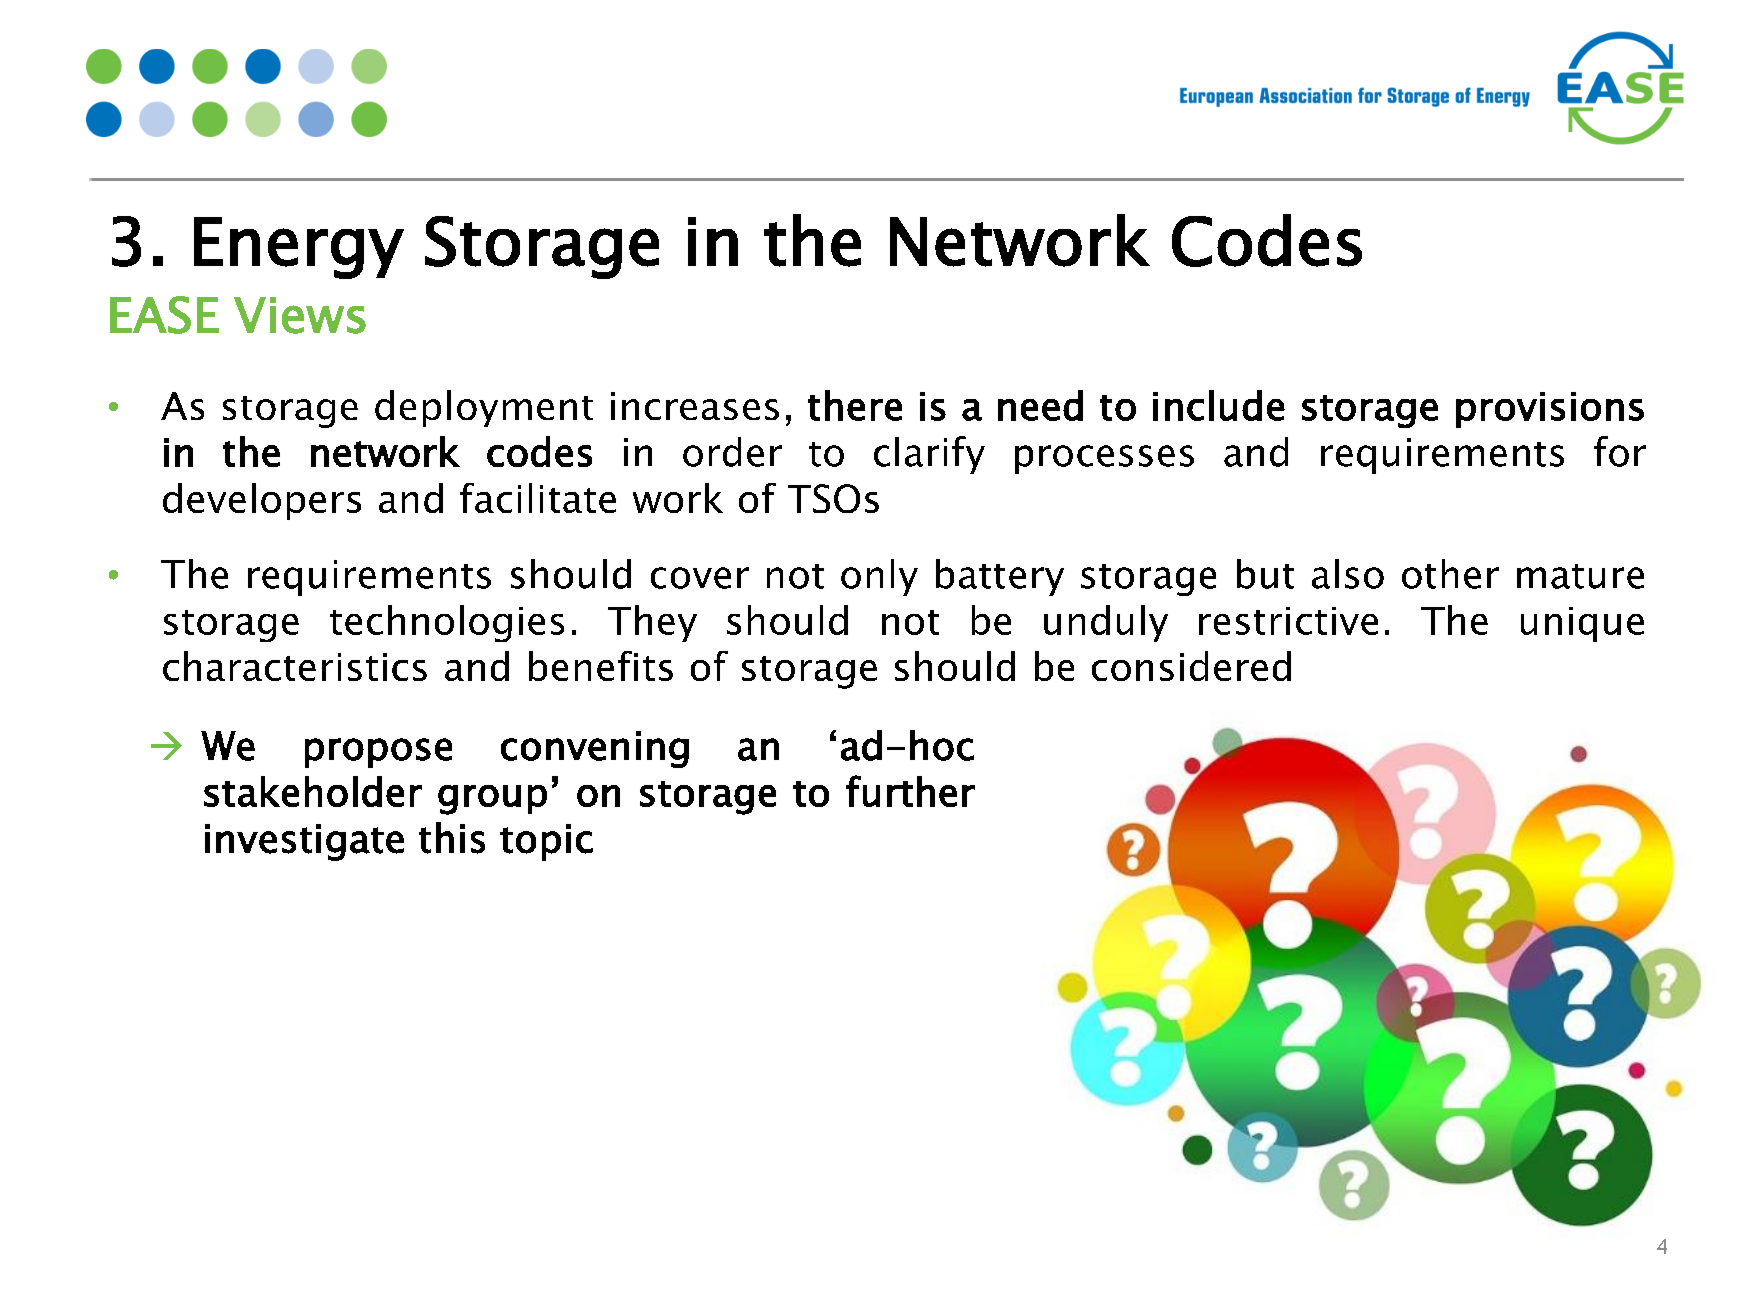 The height and width of the screenshot is (1304, 1739). What do you see at coordinates (855, 405) in the screenshot?
I see `there` at bounding box center [855, 405].
